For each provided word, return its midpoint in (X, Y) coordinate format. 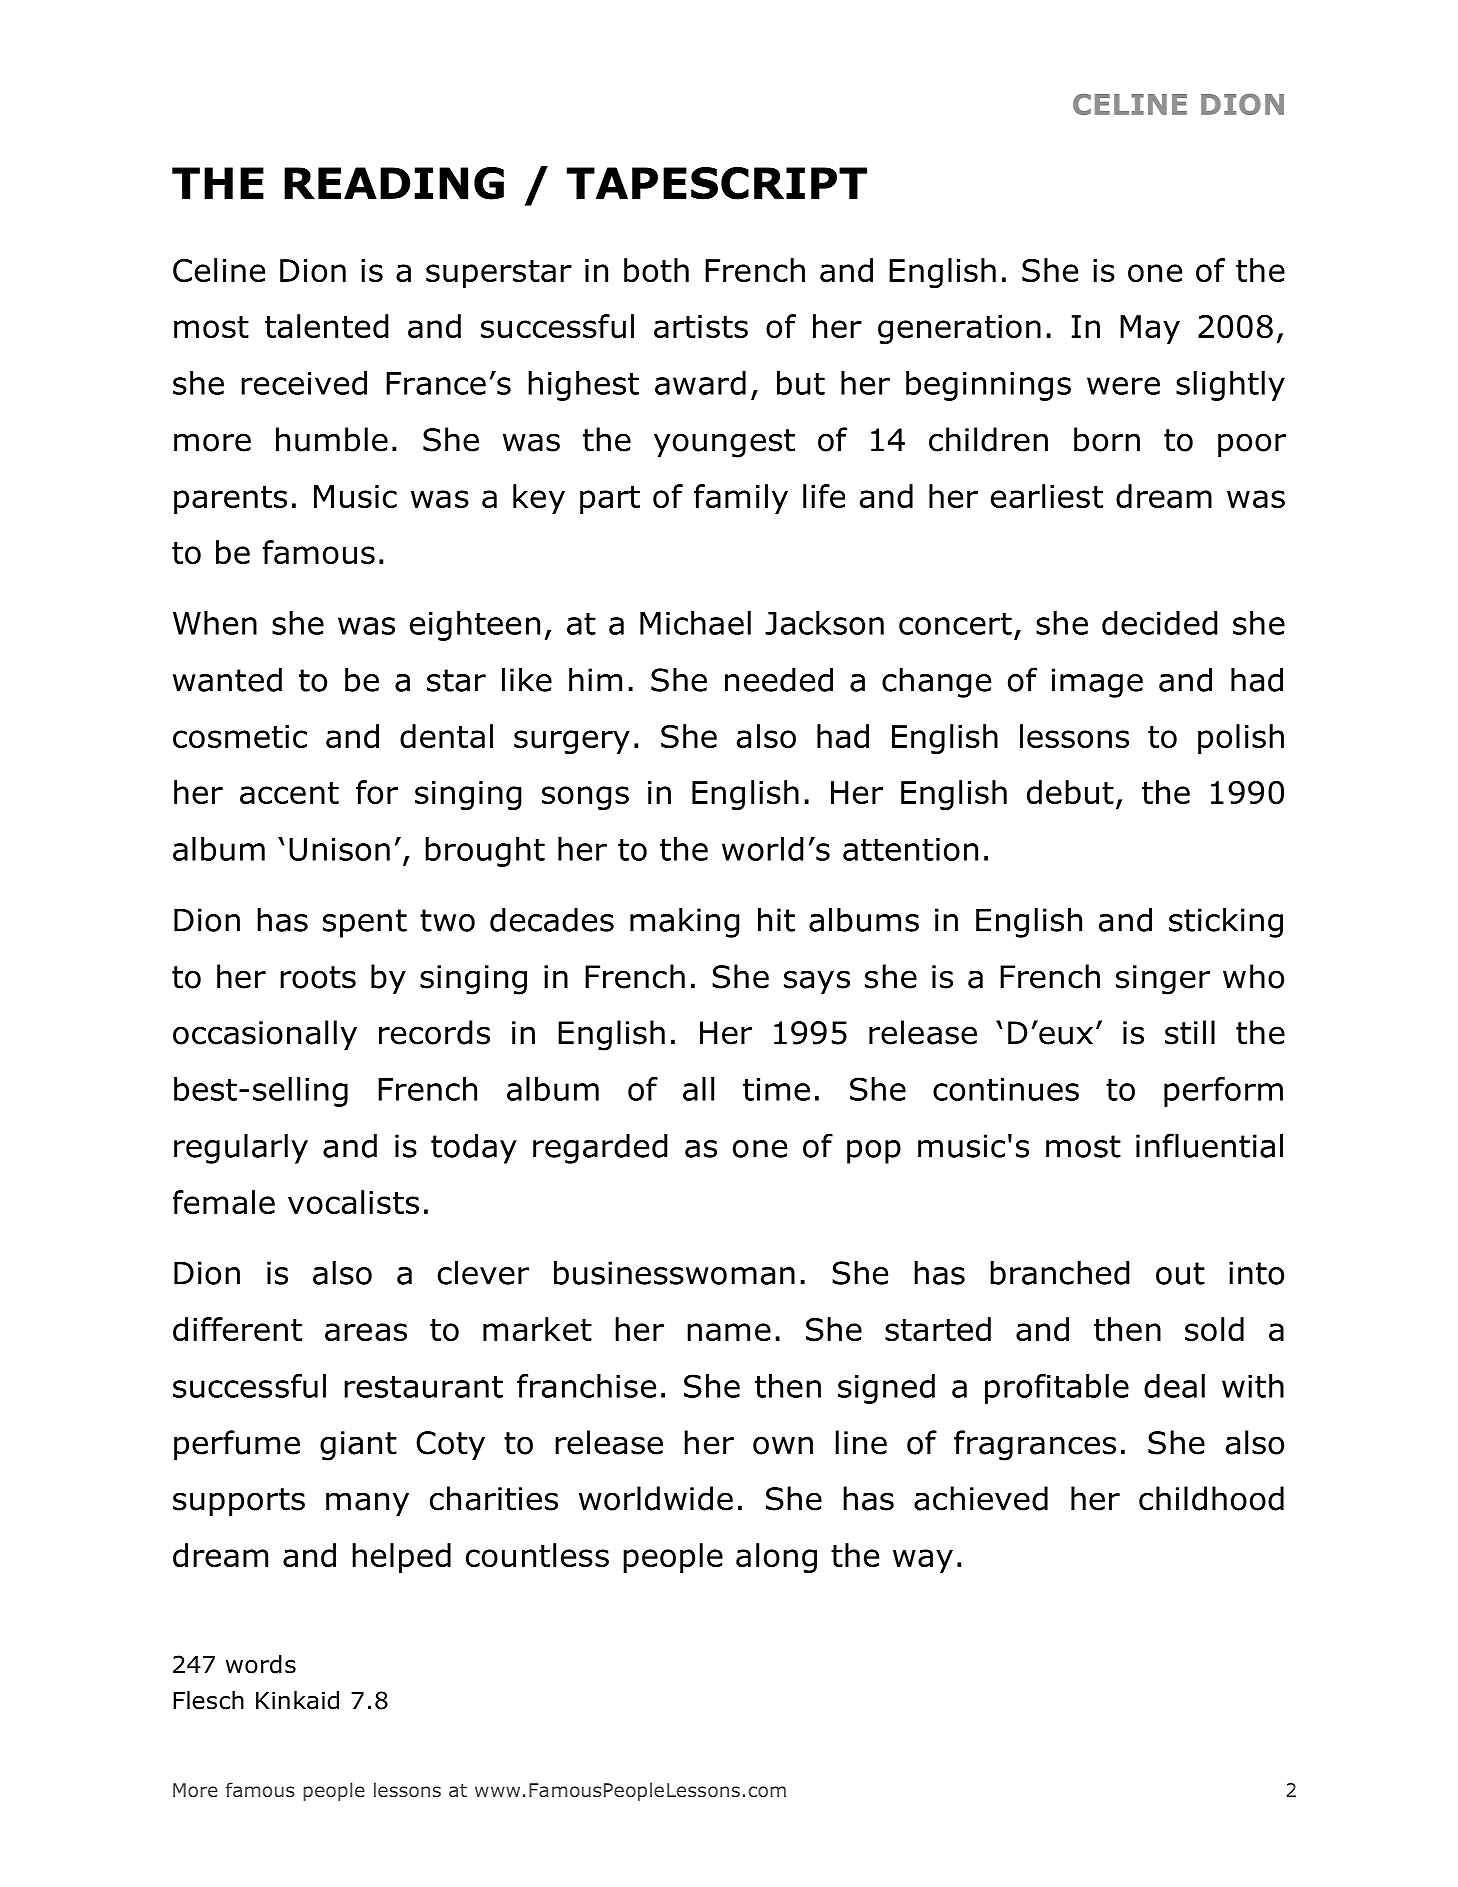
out (1180, 1273)
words (261, 1664)
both (656, 270)
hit (776, 919)
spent (365, 923)
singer (1163, 980)
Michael (695, 623)
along (776, 1558)
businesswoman (674, 1272)
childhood (1211, 1498)
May (1150, 329)
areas (366, 1332)
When (215, 623)
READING (394, 183)
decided (1160, 623)
